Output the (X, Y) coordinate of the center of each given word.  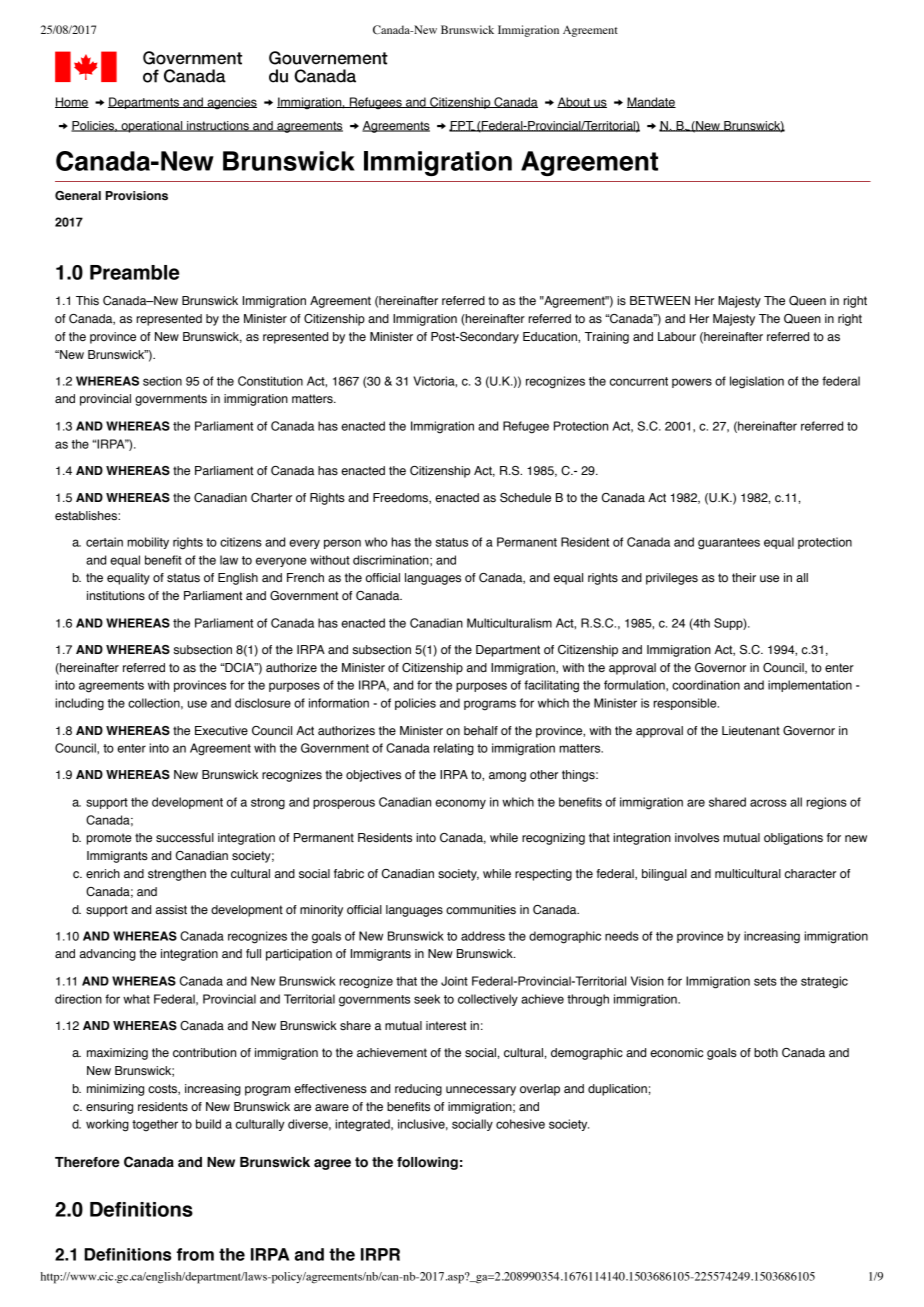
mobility (148, 543)
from (195, 1254)
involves (697, 838)
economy (460, 804)
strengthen (177, 875)
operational (152, 127)
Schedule (525, 498)
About (574, 102)
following (427, 1163)
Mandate (651, 102)
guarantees (729, 544)
